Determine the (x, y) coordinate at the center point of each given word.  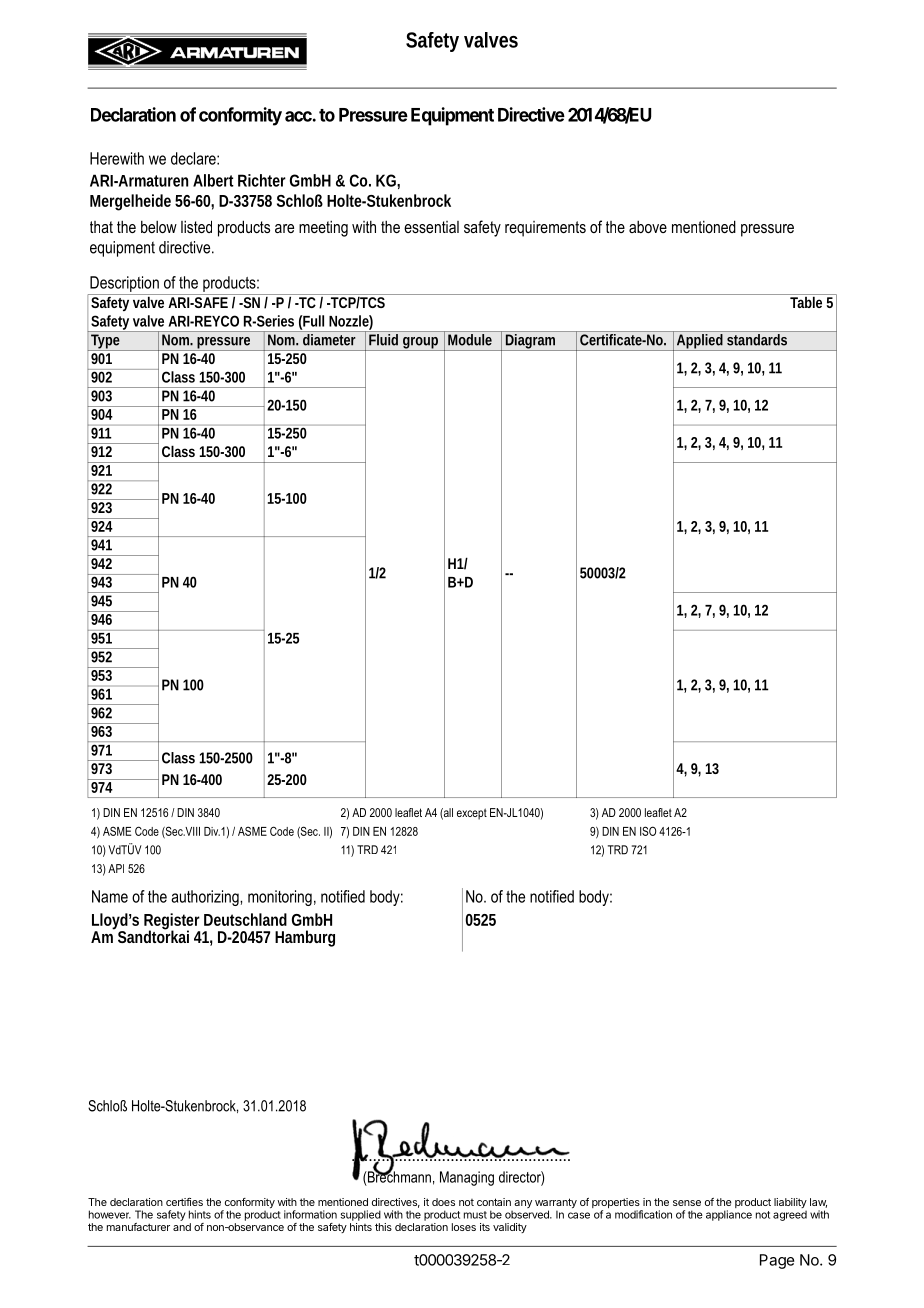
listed (196, 226)
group (421, 344)
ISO (648, 831)
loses (464, 1227)
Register (172, 922)
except (472, 814)
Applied (700, 342)
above (648, 227)
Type (106, 342)
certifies (184, 1202)
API (116, 868)
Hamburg (305, 938)
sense (687, 1203)
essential (431, 227)
